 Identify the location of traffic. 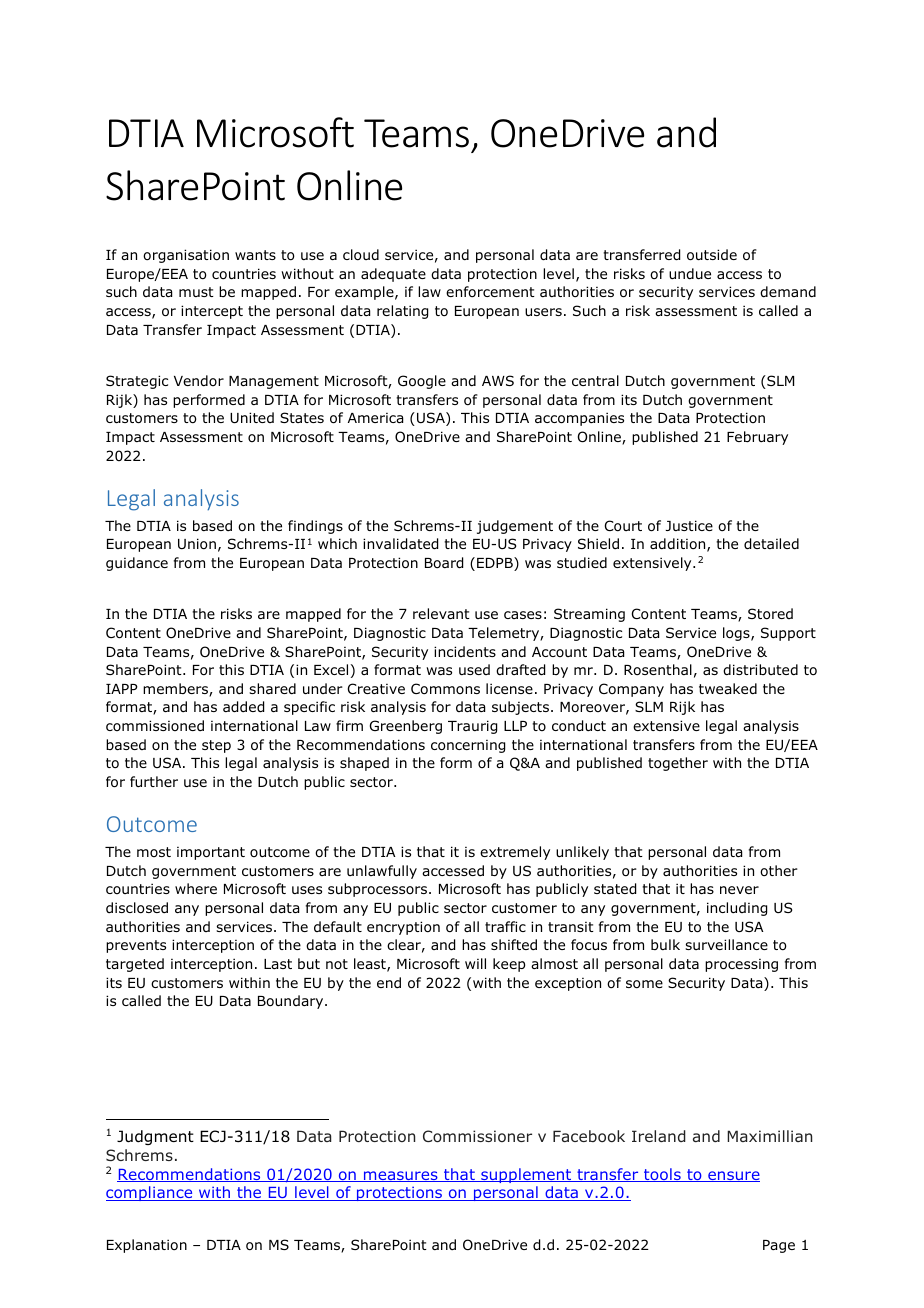
(505, 926).
